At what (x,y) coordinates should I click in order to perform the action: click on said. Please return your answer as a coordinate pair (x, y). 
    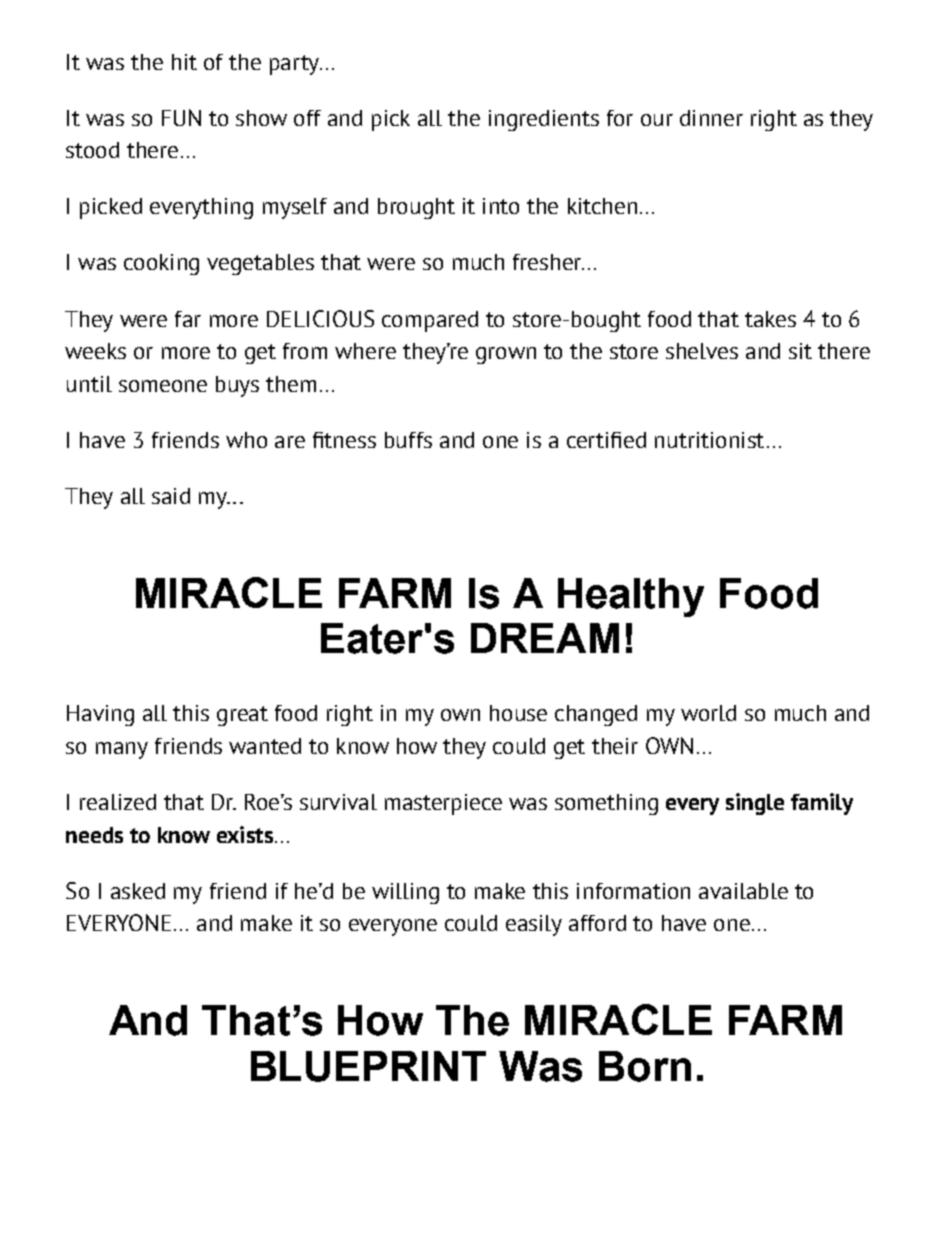
    Looking at the image, I should click on (171, 496).
